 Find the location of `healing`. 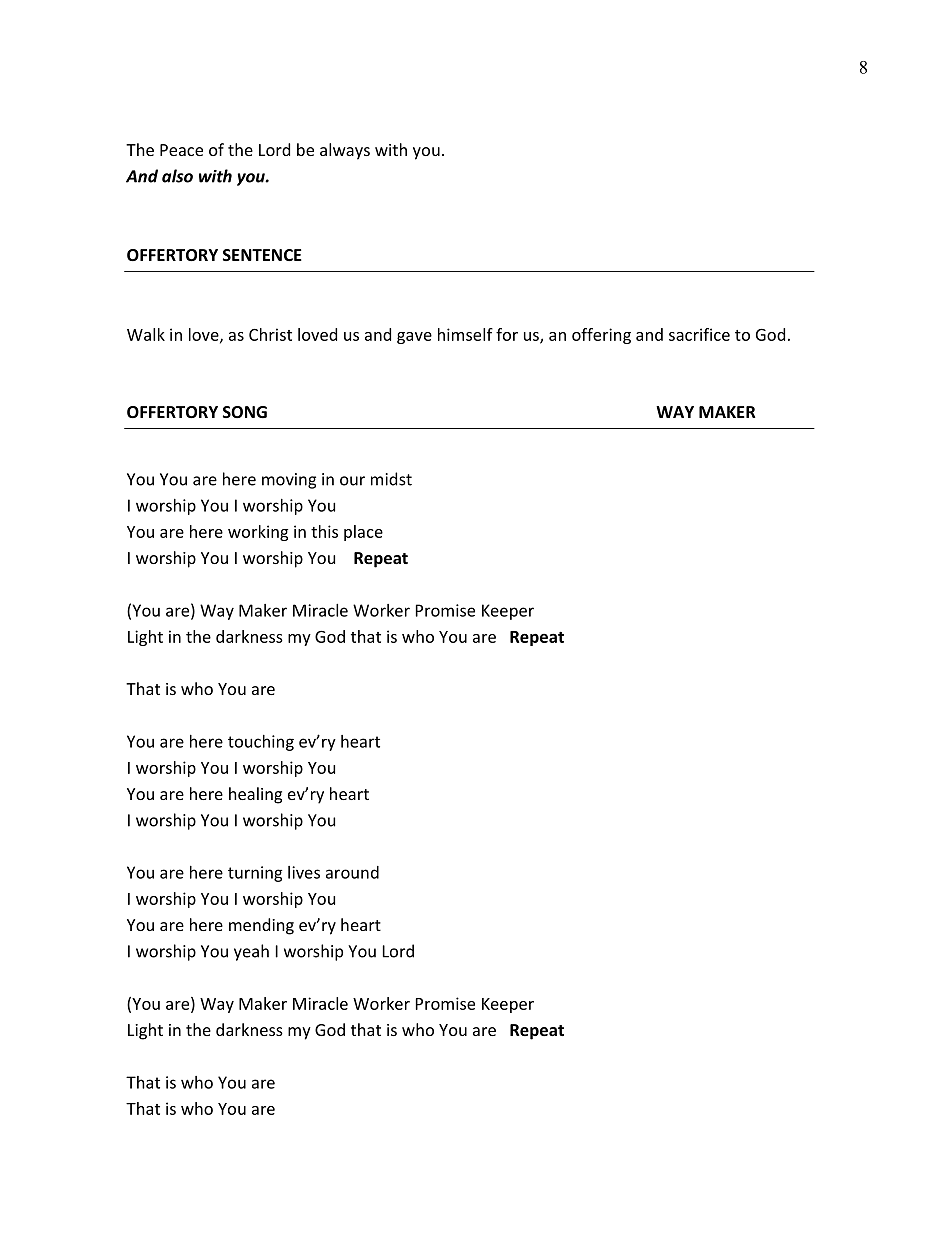

healing is located at coordinates (255, 795).
